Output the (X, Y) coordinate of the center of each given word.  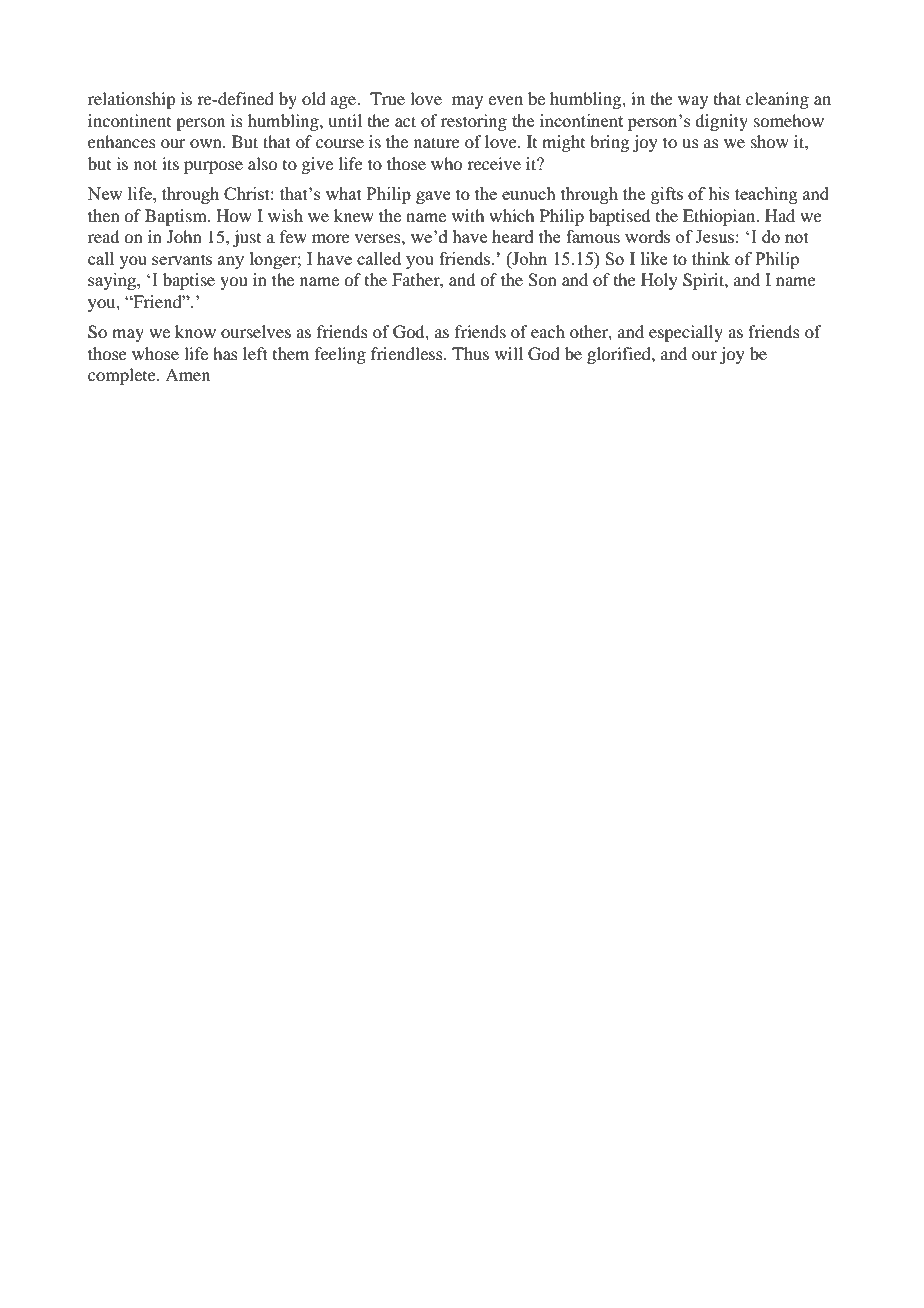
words (647, 236)
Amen (187, 374)
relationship (131, 100)
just (247, 238)
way (693, 102)
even (505, 100)
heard (513, 236)
